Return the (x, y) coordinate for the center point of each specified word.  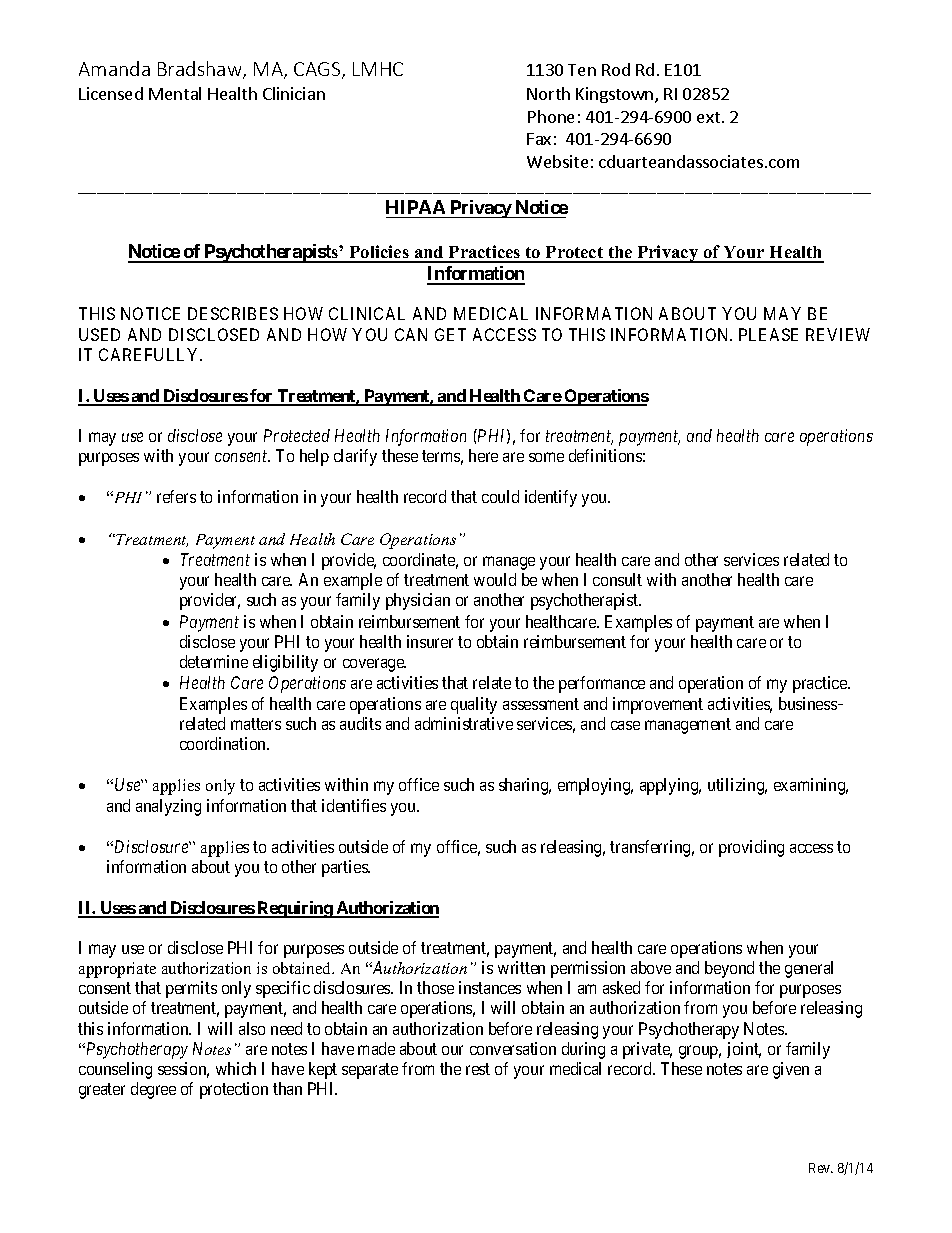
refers (176, 496)
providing (751, 848)
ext (708, 117)
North (548, 93)
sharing (525, 786)
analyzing (168, 807)
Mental (175, 93)
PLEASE (768, 334)
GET (450, 334)
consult (617, 579)
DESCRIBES (233, 313)
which (236, 1068)
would (495, 579)
